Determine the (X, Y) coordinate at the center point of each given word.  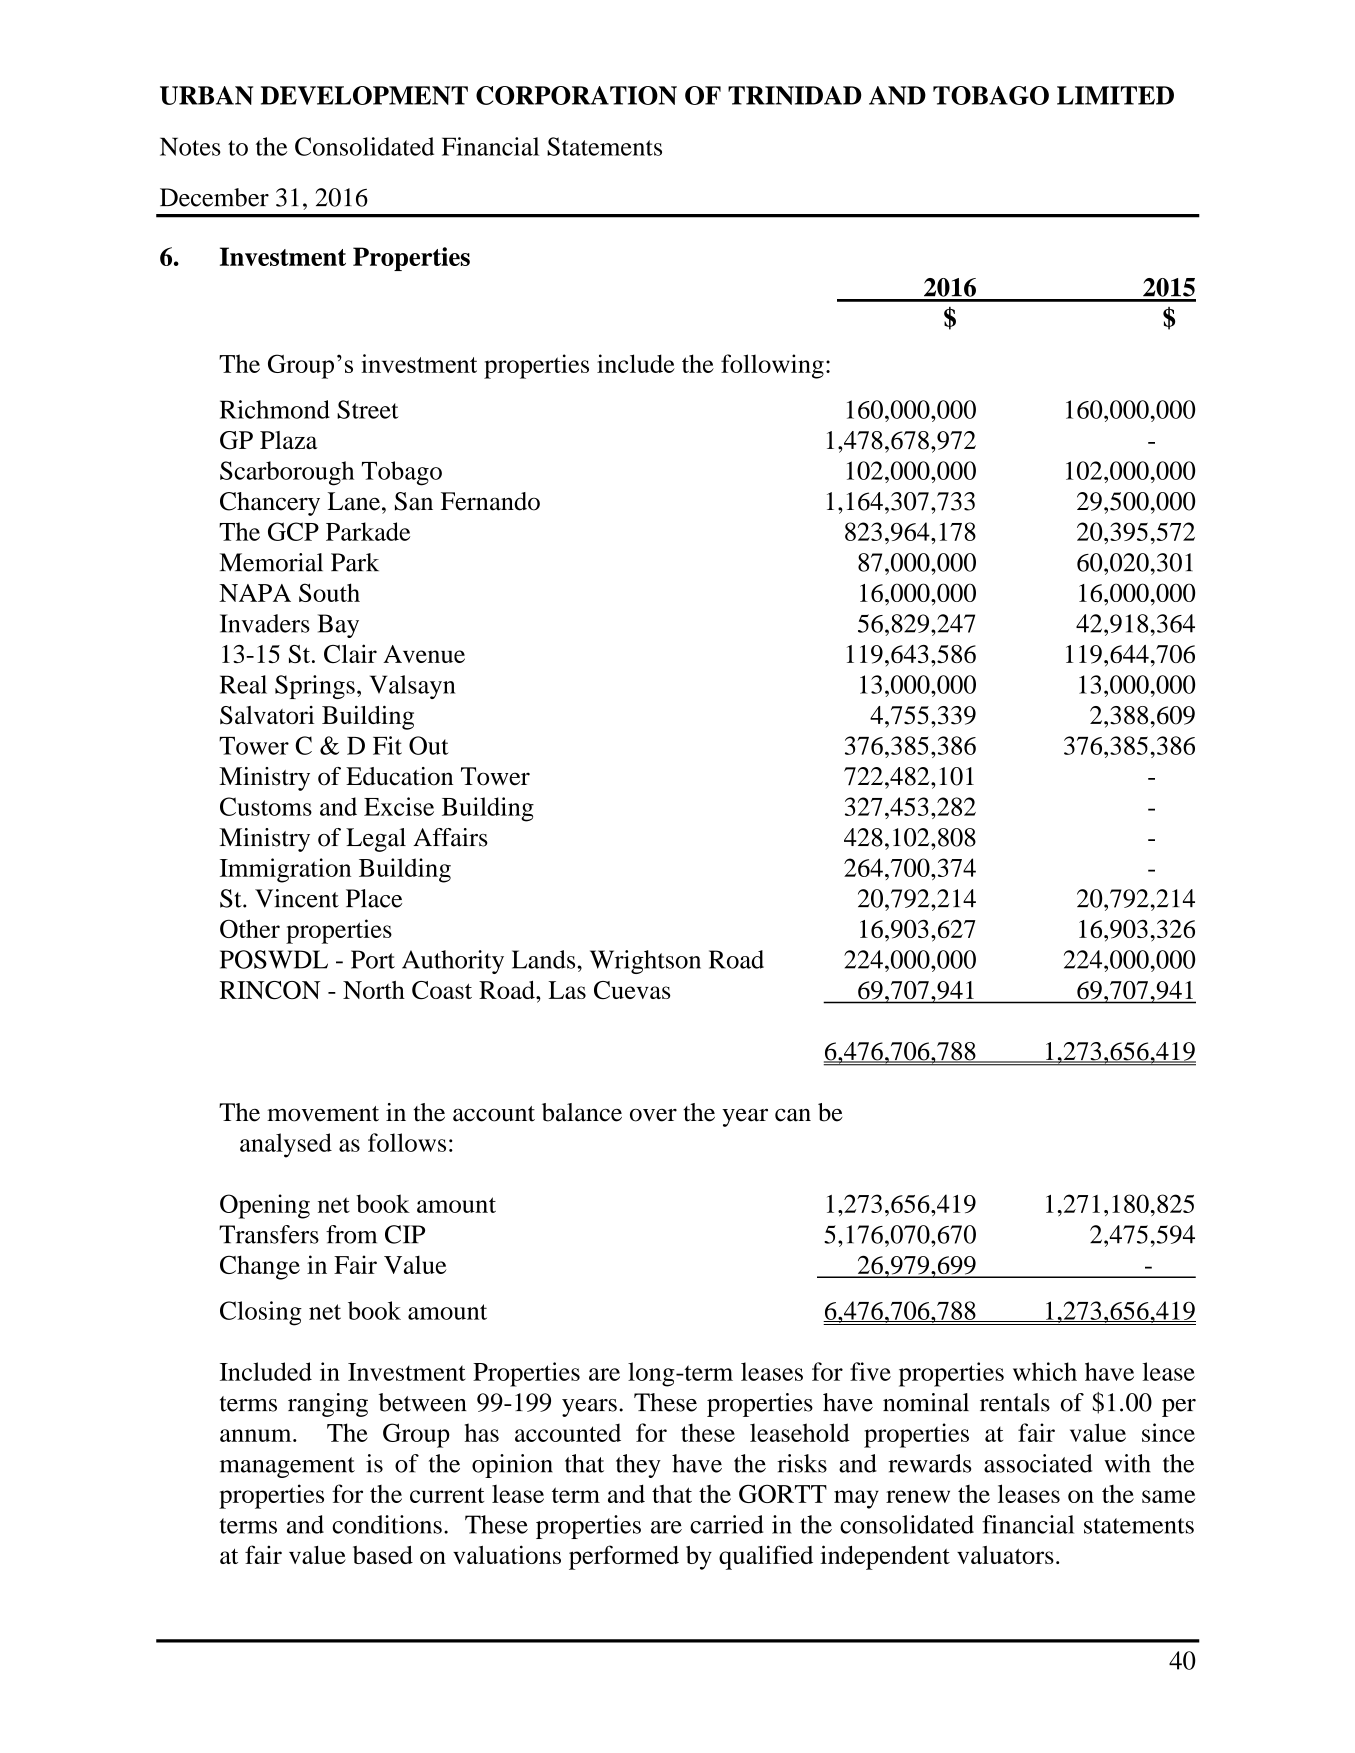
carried (726, 1524)
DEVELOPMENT (364, 95)
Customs (266, 806)
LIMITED (1115, 95)
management (287, 1467)
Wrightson (645, 962)
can (793, 1115)
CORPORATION (576, 95)
